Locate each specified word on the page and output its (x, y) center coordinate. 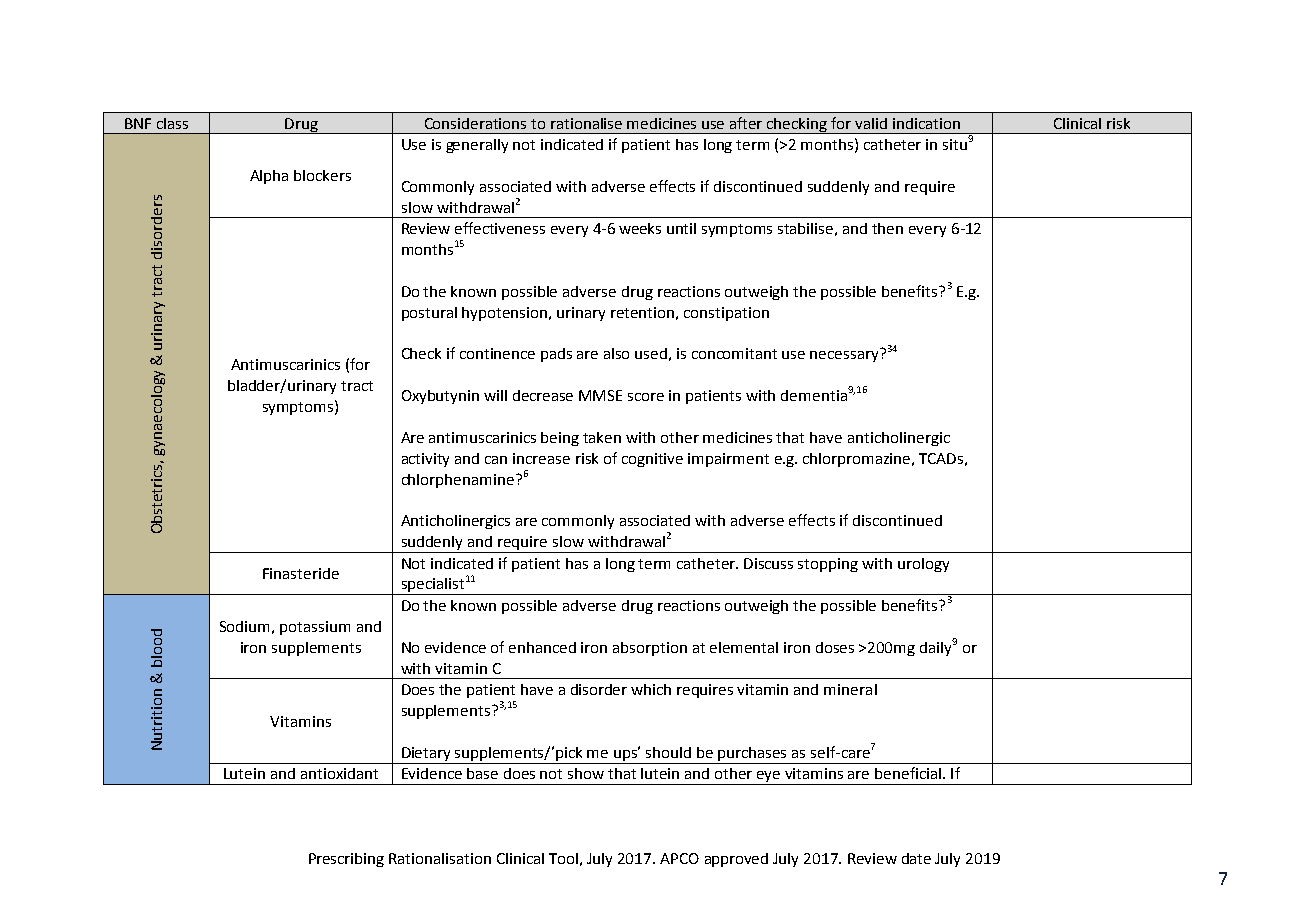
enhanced (542, 647)
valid (871, 123)
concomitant (734, 353)
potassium (315, 628)
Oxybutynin (440, 397)
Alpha (269, 177)
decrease (543, 395)
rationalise (586, 123)
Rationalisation (440, 858)
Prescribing (346, 860)
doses (835, 647)
